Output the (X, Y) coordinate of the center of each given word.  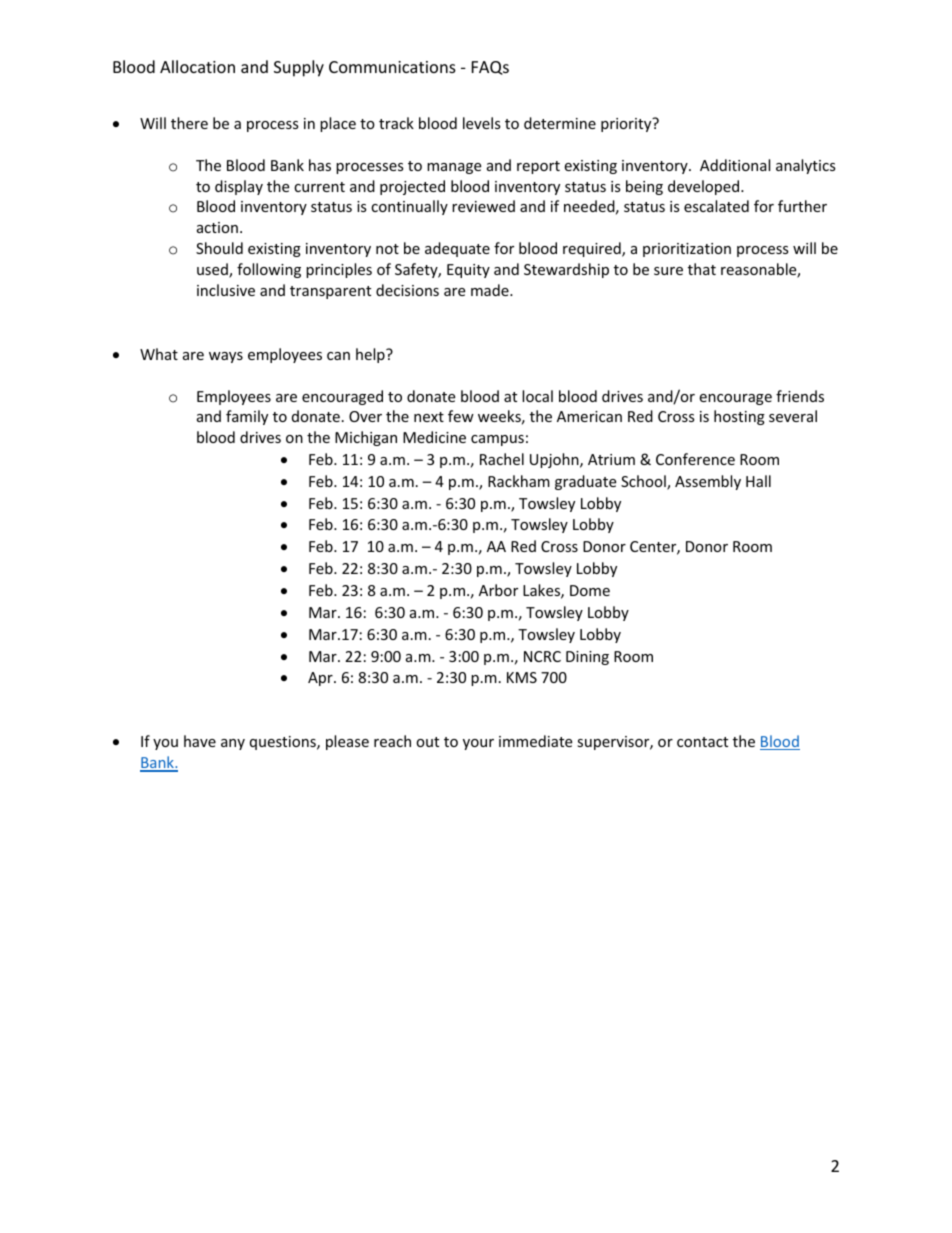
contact (702, 742)
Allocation (197, 66)
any (233, 744)
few (461, 416)
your (478, 744)
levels (482, 123)
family (247, 417)
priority (627, 124)
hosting (739, 417)
